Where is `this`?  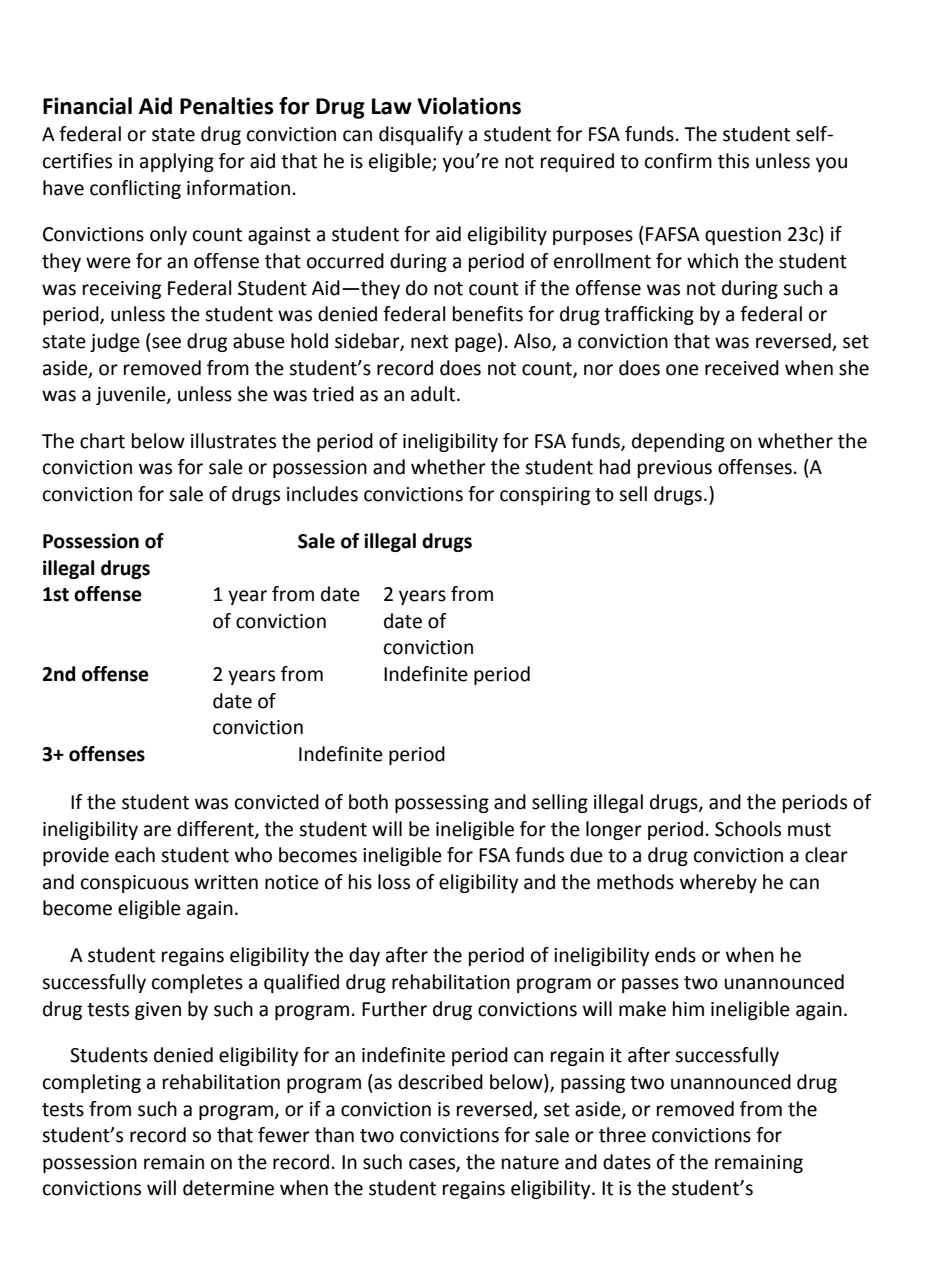
this is located at coordinates (733, 161).
